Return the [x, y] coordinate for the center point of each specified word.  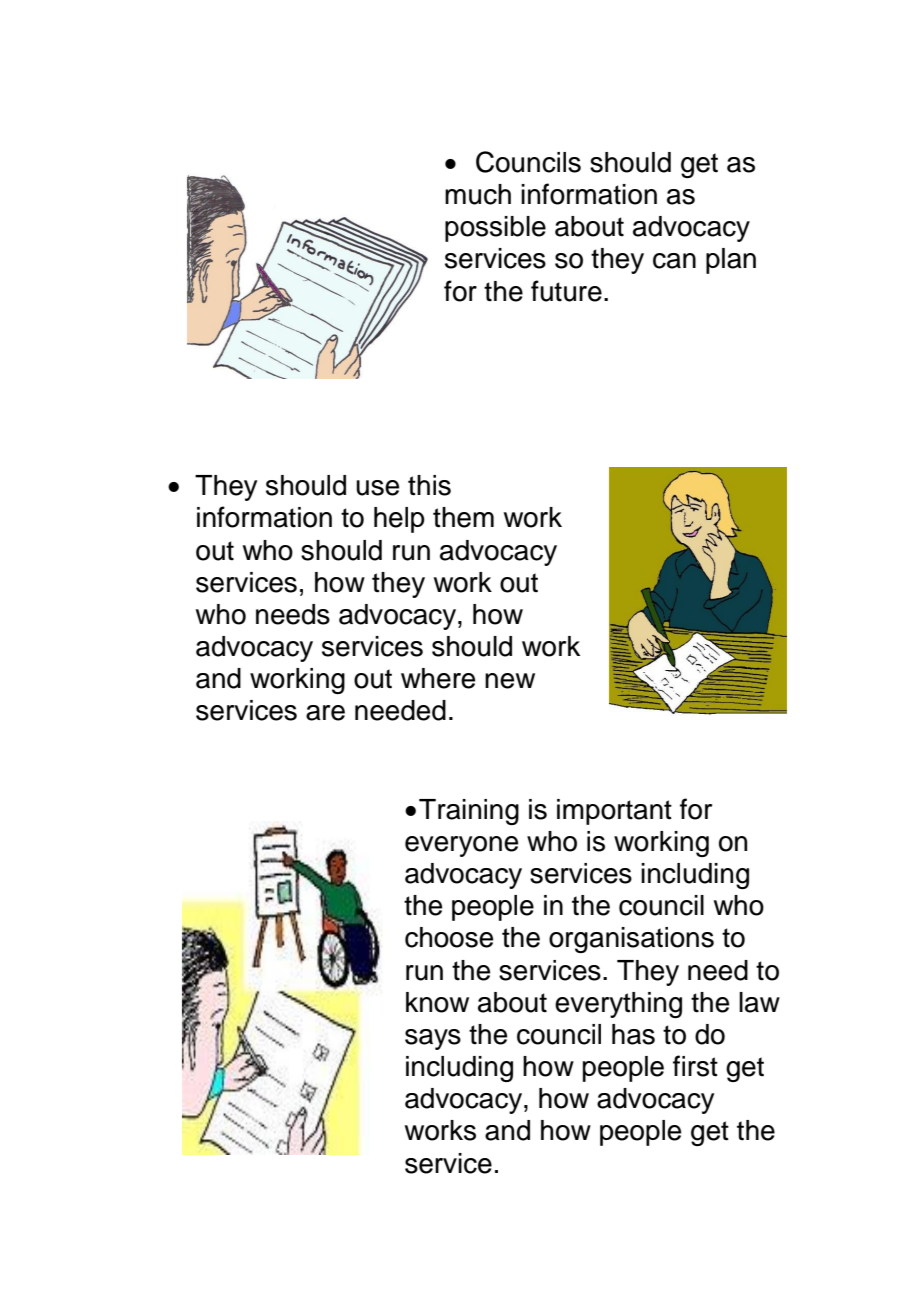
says [433, 1039]
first [695, 1066]
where [438, 678]
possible [495, 229]
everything [618, 1005]
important [614, 812]
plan [731, 261]
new [510, 681]
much [478, 194]
